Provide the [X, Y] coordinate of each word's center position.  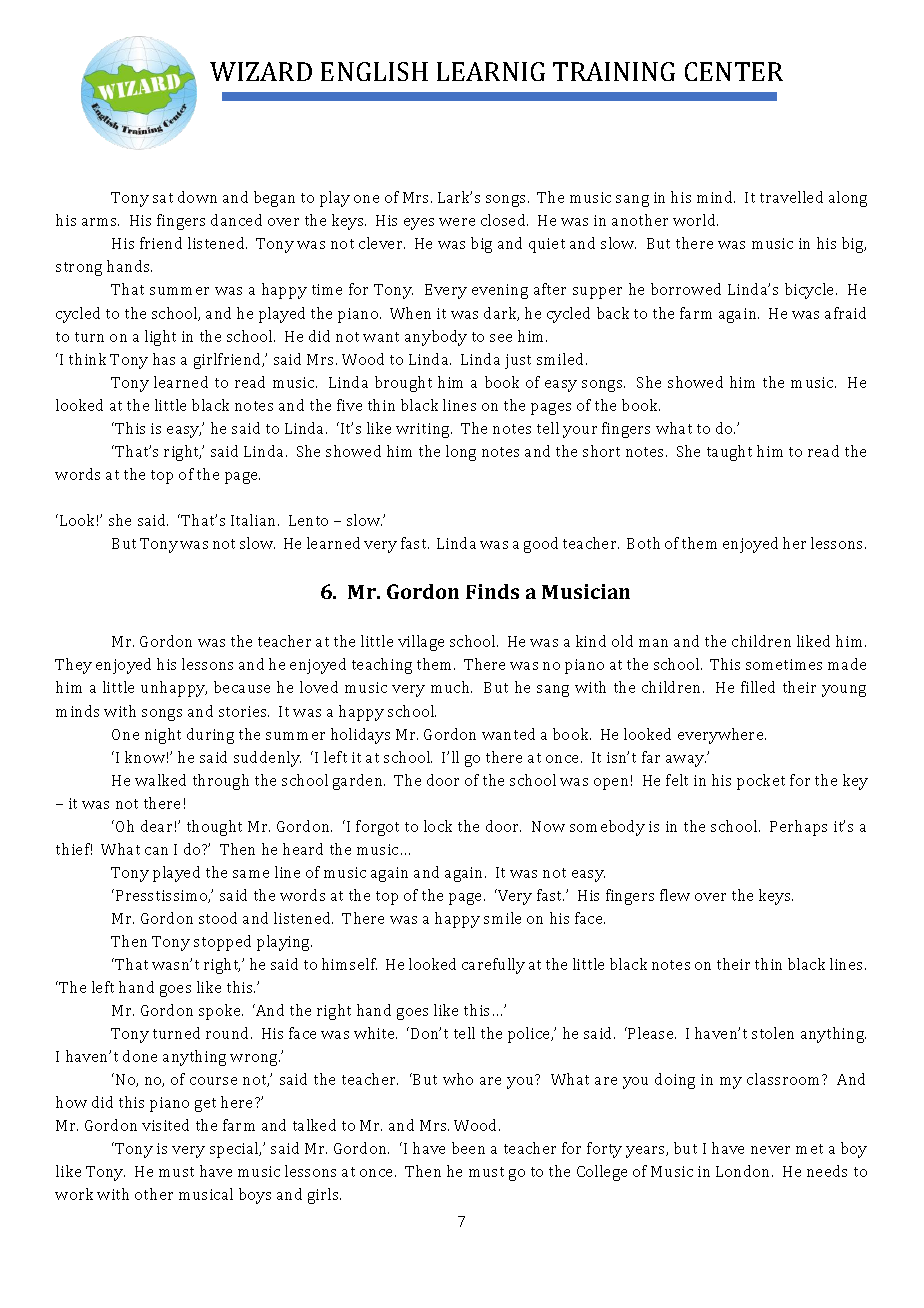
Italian [255, 520]
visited [165, 1125]
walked [160, 780]
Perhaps [798, 828]
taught [729, 453]
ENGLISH [374, 71]
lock [438, 826]
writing [424, 430]
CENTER [734, 71]
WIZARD [261, 71]
